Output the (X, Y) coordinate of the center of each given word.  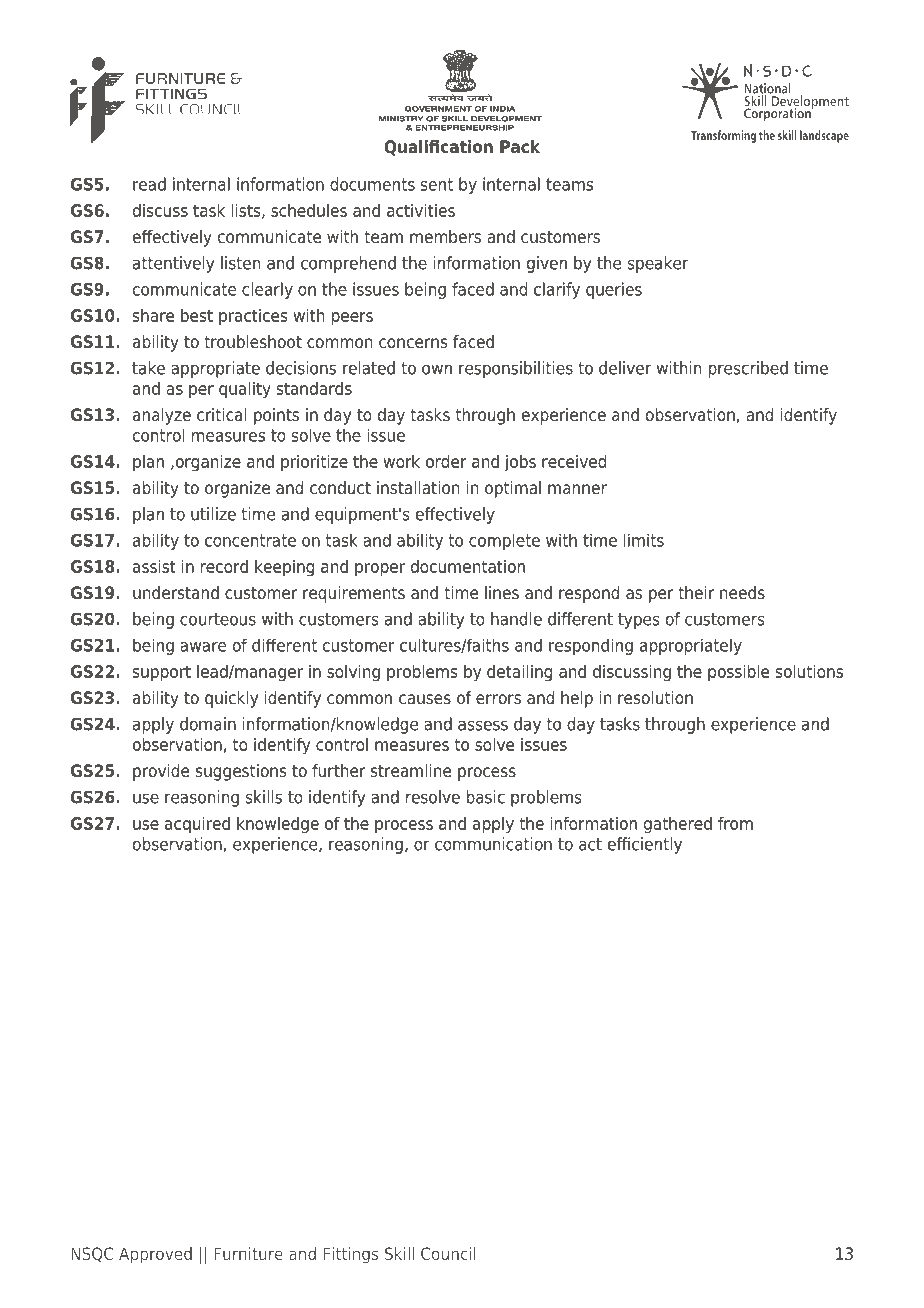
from (735, 823)
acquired (197, 825)
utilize (213, 514)
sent (437, 184)
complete (504, 542)
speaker (658, 264)
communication (493, 844)
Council (448, 1253)
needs (742, 593)
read (149, 184)
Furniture (248, 1253)
